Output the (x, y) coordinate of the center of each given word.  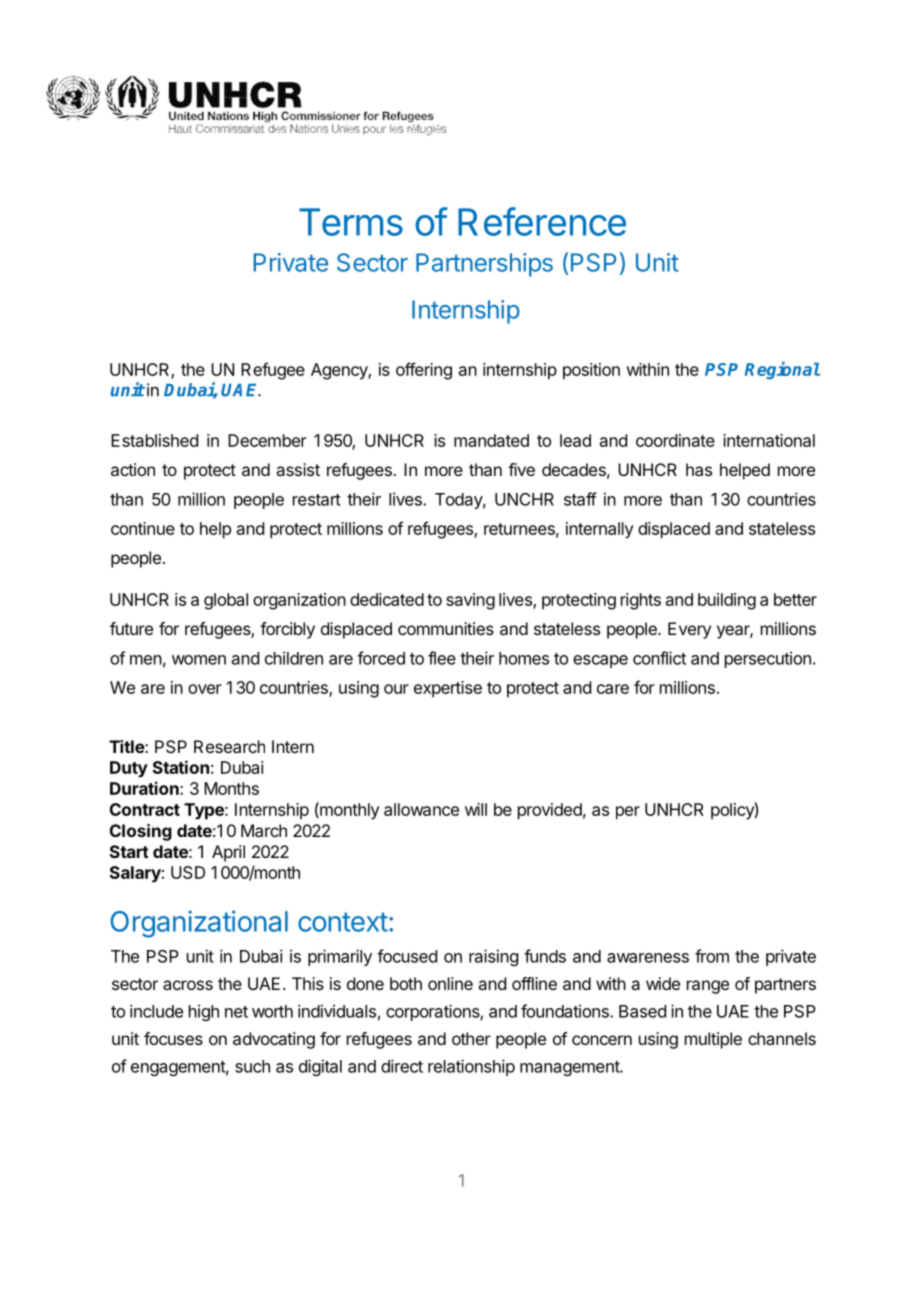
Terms (351, 222)
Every (689, 630)
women (199, 660)
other (471, 1038)
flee (442, 658)
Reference (542, 221)
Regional (782, 370)
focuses (173, 1038)
